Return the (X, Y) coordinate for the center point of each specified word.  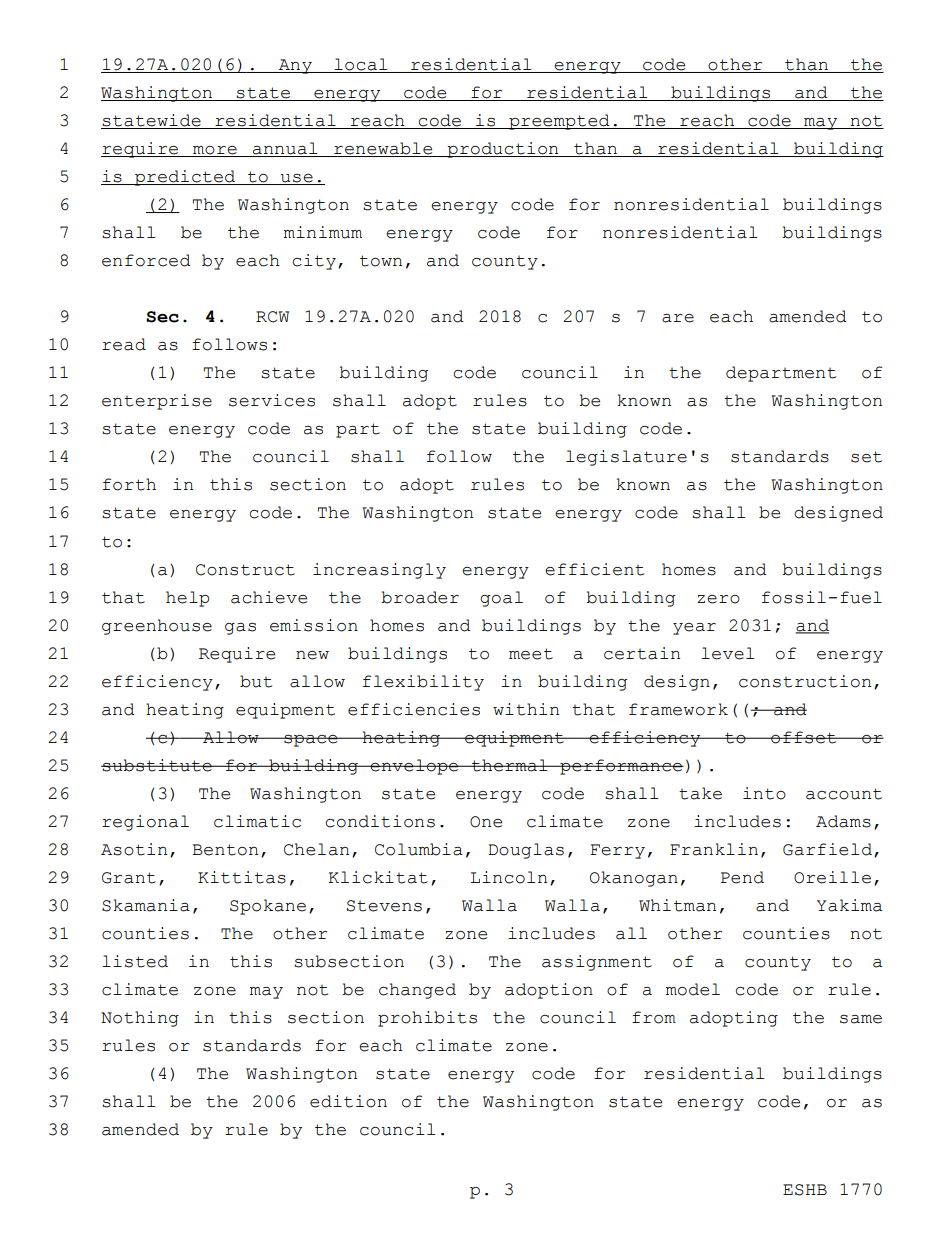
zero (718, 599)
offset (804, 737)
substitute (157, 765)
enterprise (157, 402)
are (678, 318)
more (215, 151)
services (272, 400)
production (503, 150)
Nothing (140, 1019)
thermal (510, 765)
